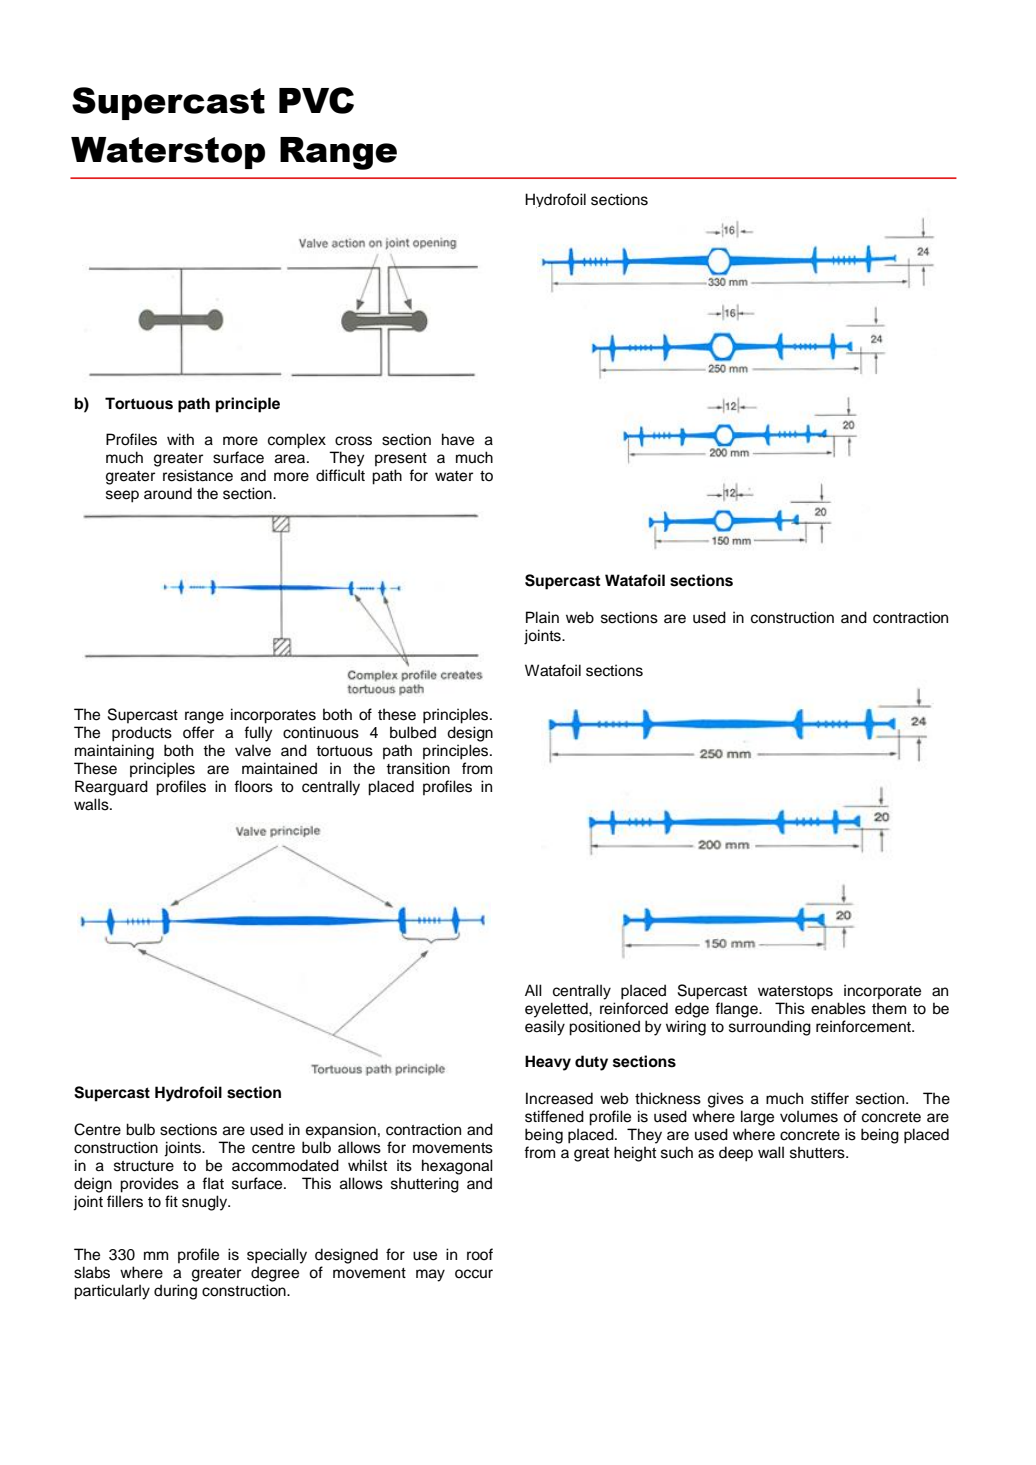 The height and width of the screenshot is (1465, 1036). I want to click on around, so click(168, 493).
